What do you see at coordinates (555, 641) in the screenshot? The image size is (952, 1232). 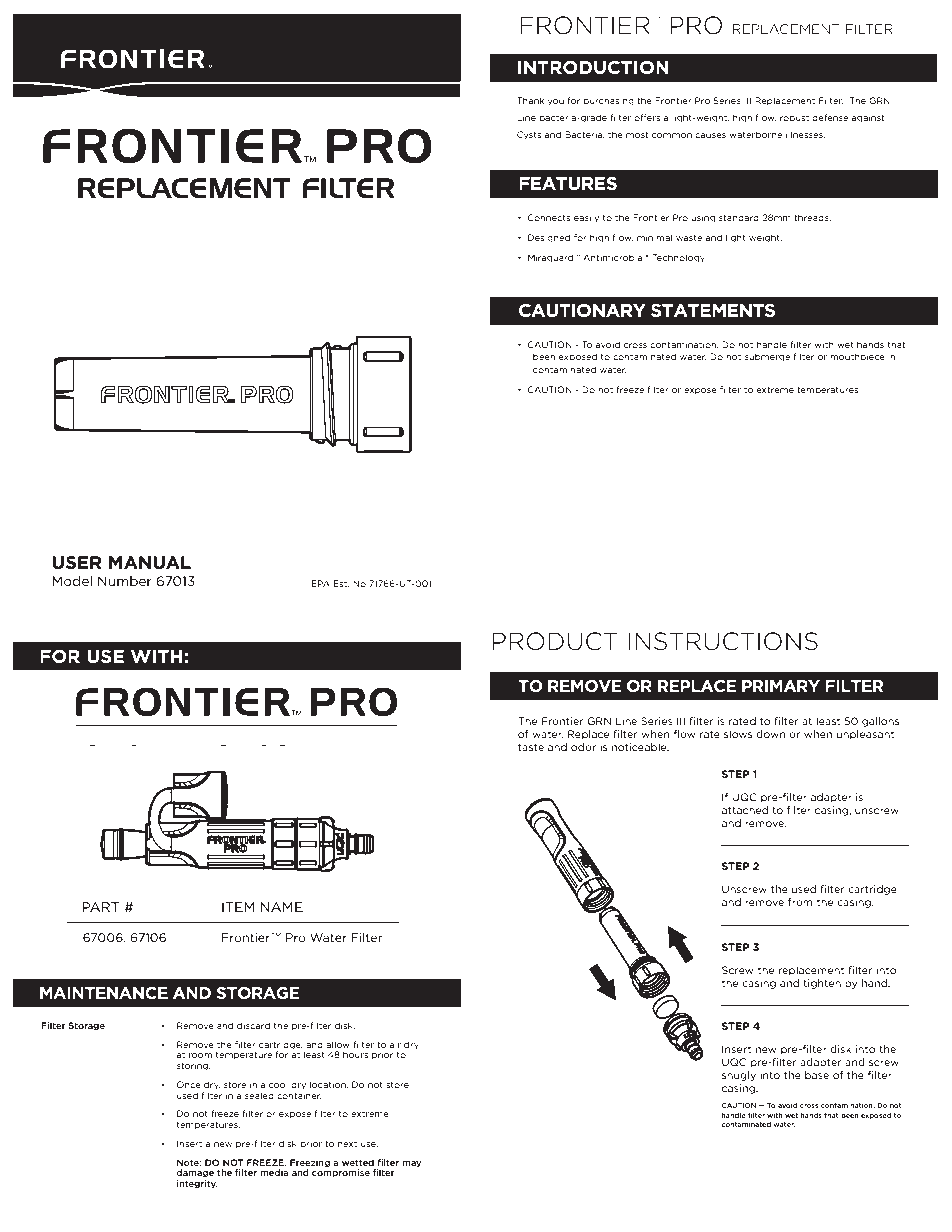 I see `PRODUCT` at bounding box center [555, 641].
